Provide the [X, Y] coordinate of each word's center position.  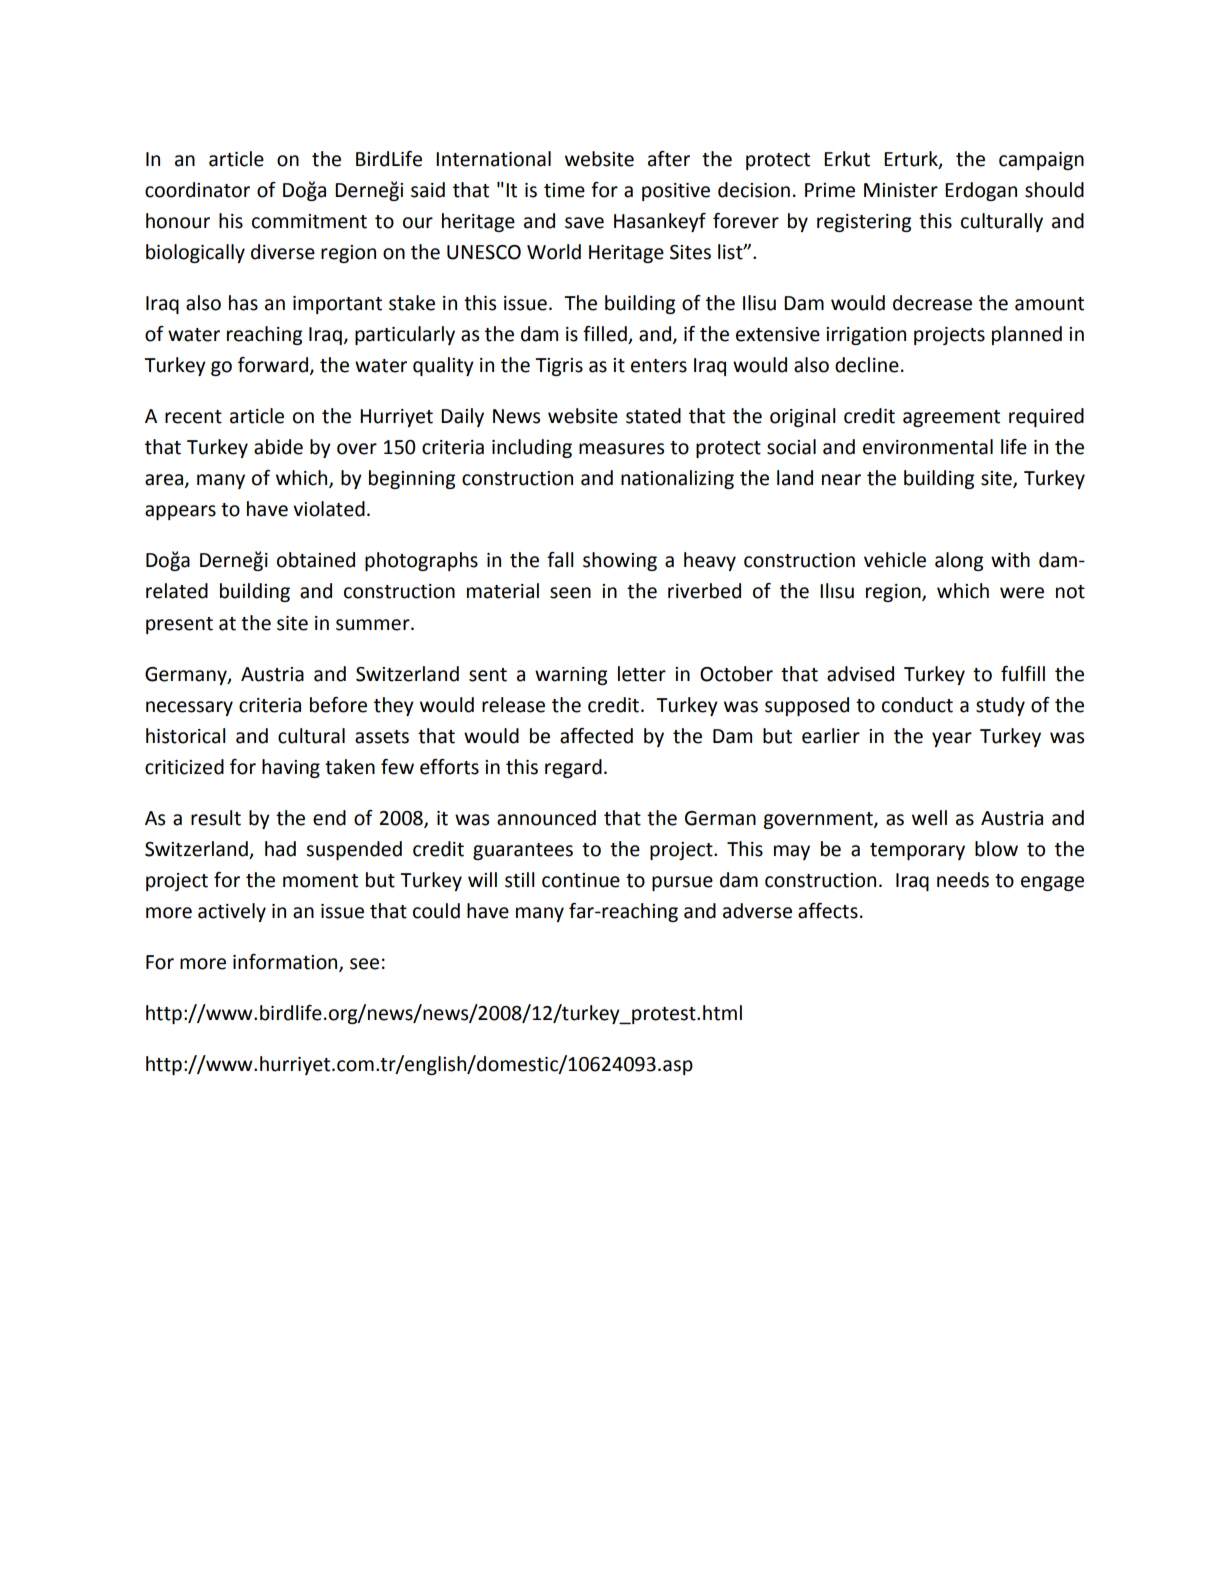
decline [867, 365]
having [291, 768]
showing [620, 561]
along [959, 561]
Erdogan [981, 191]
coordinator [197, 190]
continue [581, 880]
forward [273, 365]
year [952, 739]
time [564, 190]
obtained [316, 560]
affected [596, 736]
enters [659, 366]
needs [963, 880]
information [286, 963]
